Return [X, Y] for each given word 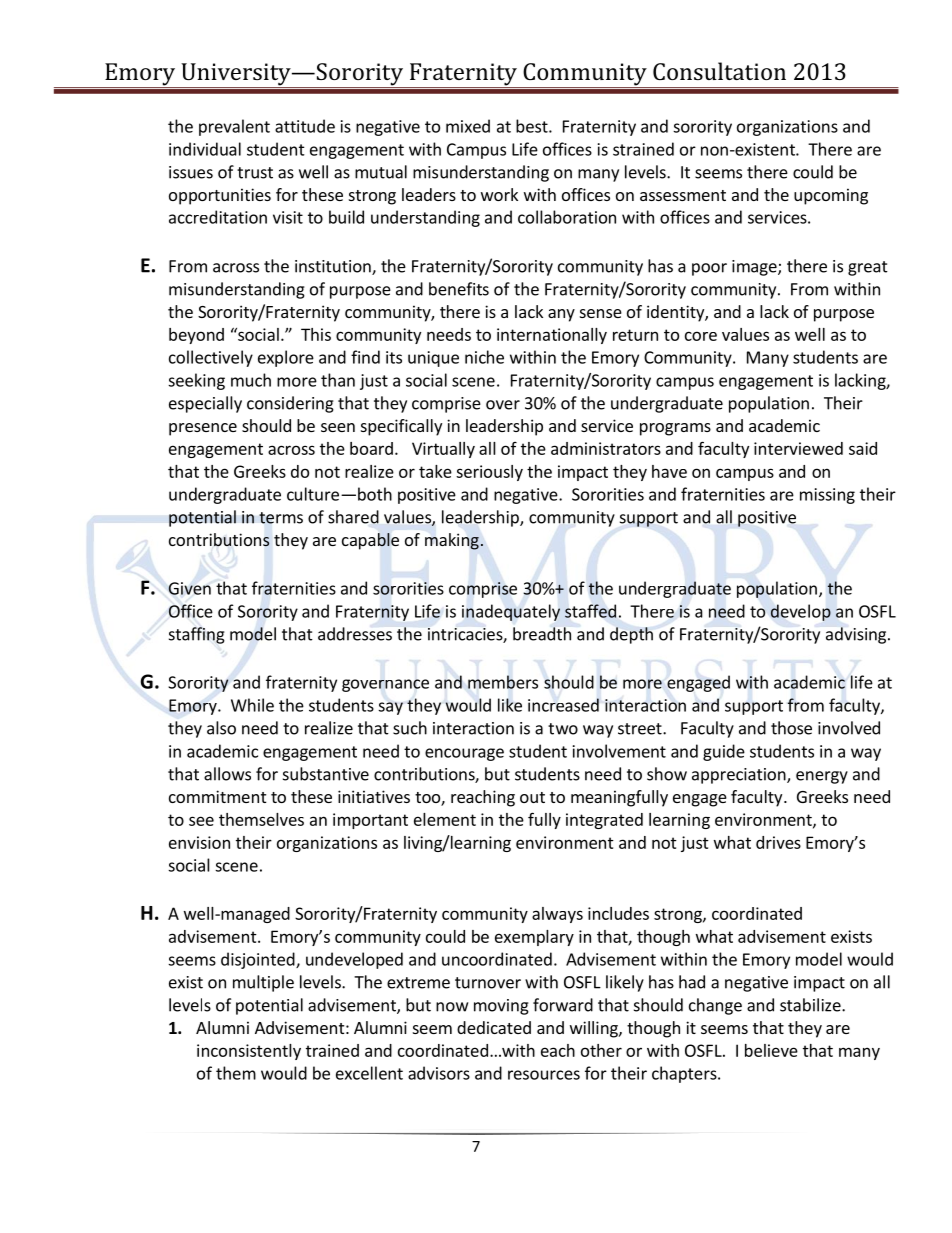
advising [857, 635]
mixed [468, 126]
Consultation [719, 71]
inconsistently [249, 1052]
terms [281, 518]
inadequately [511, 612]
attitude [305, 126]
